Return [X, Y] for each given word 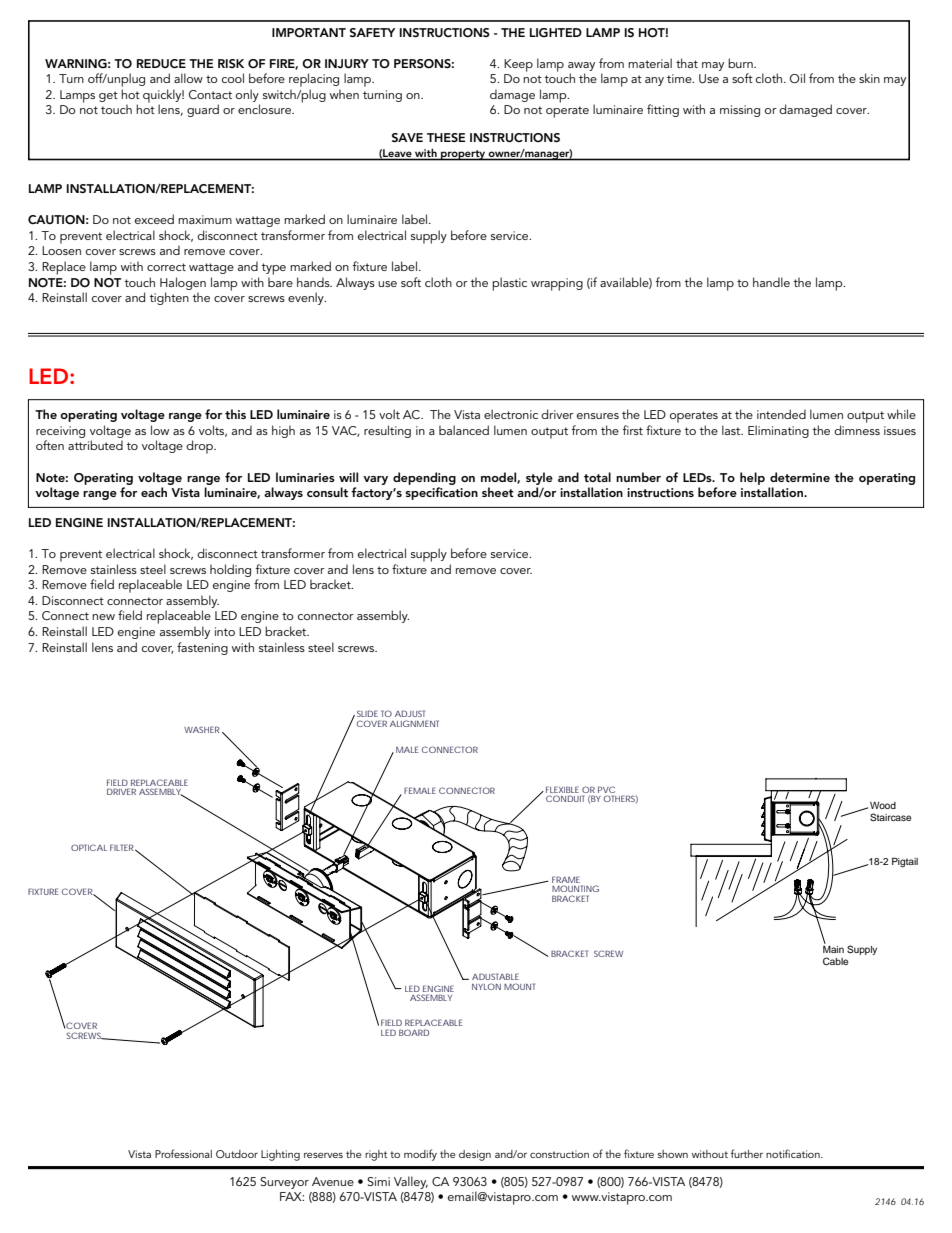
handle [771, 282]
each [154, 492]
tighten [169, 298]
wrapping [557, 284]
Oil [797, 78]
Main [833, 949]
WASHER [203, 729]
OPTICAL [89, 847]
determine [800, 477]
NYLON [486, 986]
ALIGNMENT [414, 723]
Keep [518, 65]
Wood [883, 805]
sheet [498, 492]
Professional [183, 1153]
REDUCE [161, 64]
